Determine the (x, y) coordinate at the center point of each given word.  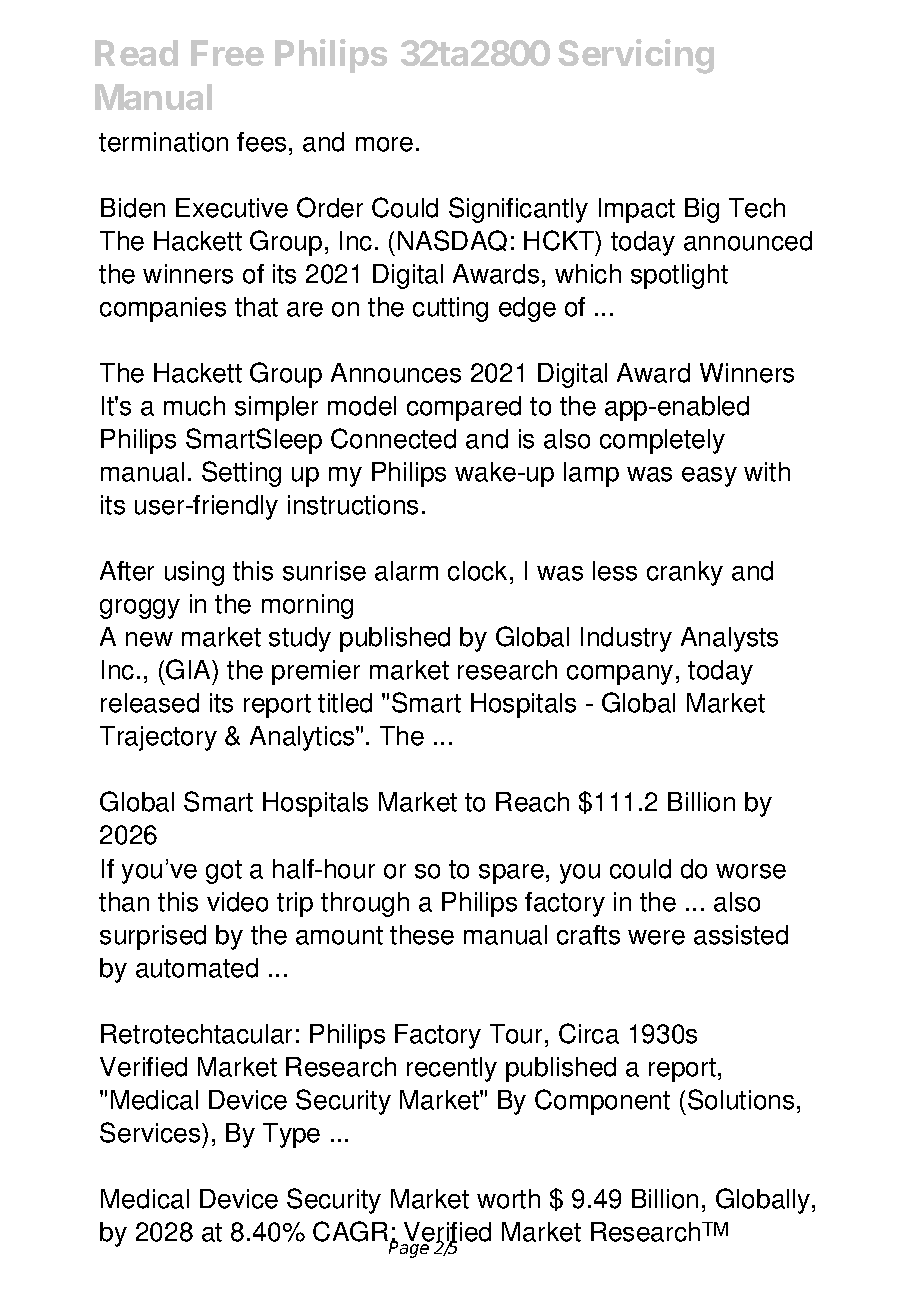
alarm (406, 571)
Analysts (729, 639)
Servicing (636, 56)
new (149, 639)
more (384, 144)
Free (227, 53)
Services (151, 1132)
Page (409, 1249)
